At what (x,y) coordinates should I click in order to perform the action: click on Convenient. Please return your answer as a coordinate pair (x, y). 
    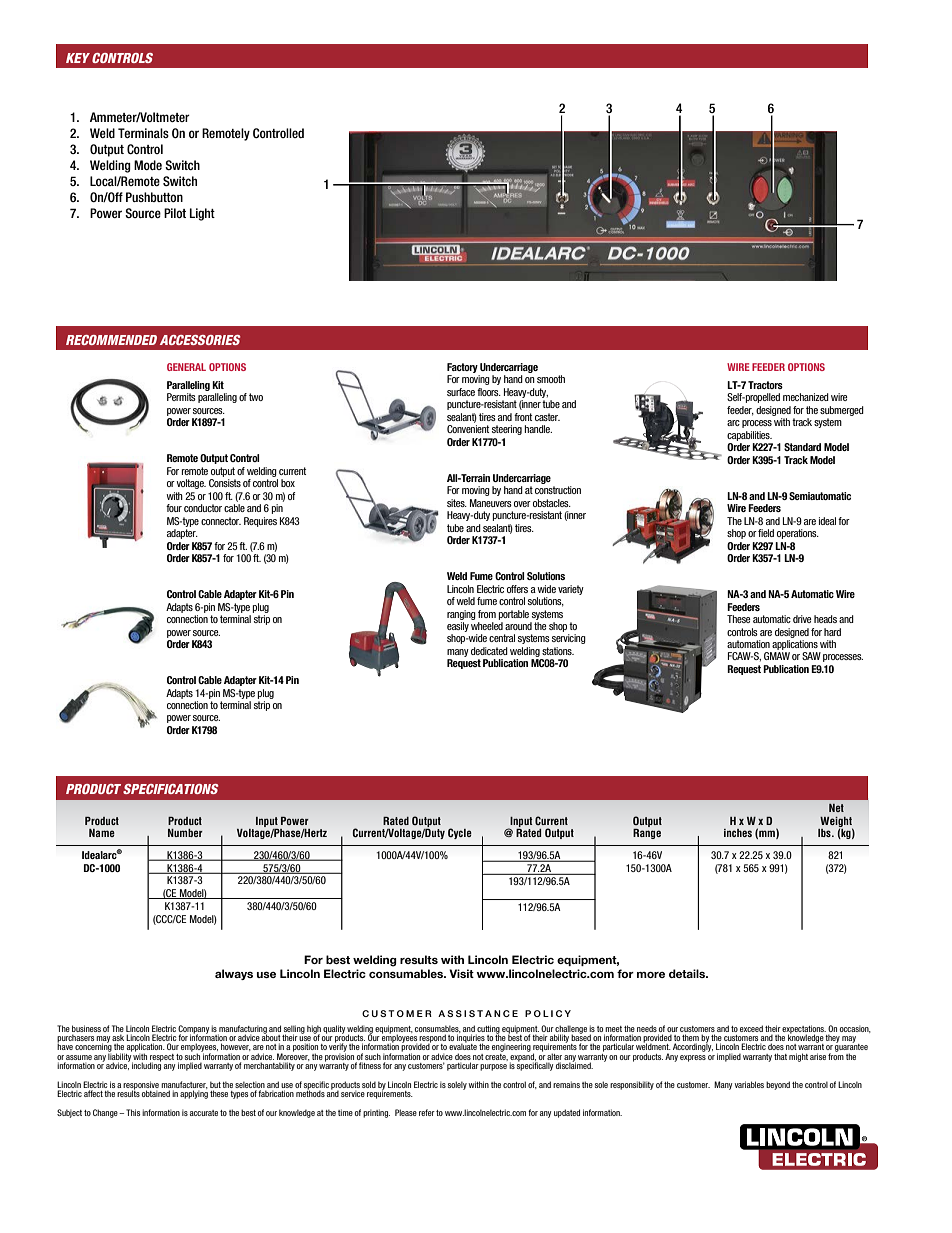
    Looking at the image, I should click on (468, 429).
